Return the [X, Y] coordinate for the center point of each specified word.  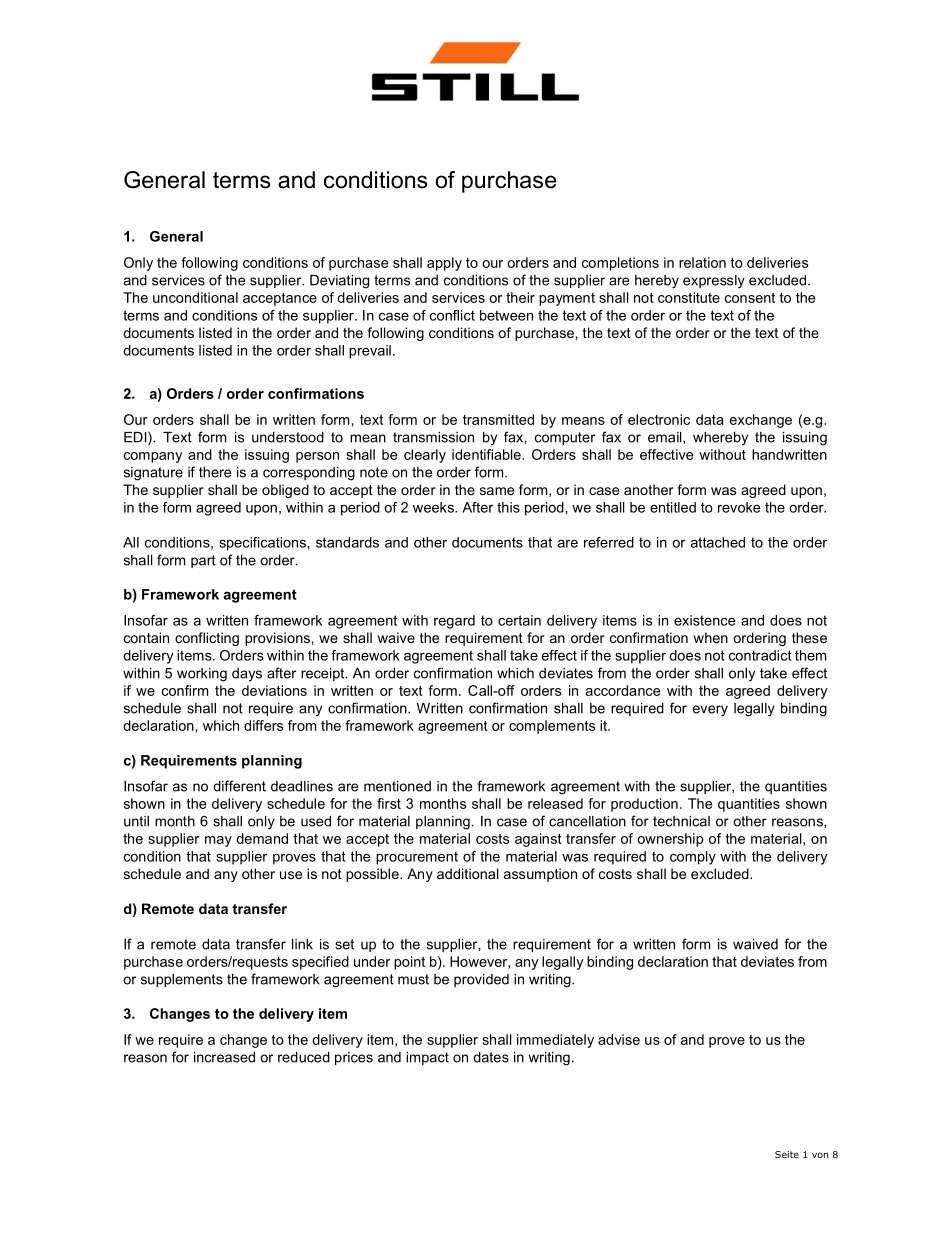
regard [454, 622]
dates [491, 1057]
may [218, 841]
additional [468, 873]
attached [718, 542]
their [520, 297]
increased [224, 1057]
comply [693, 858]
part [203, 561]
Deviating [339, 282]
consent [750, 298]
